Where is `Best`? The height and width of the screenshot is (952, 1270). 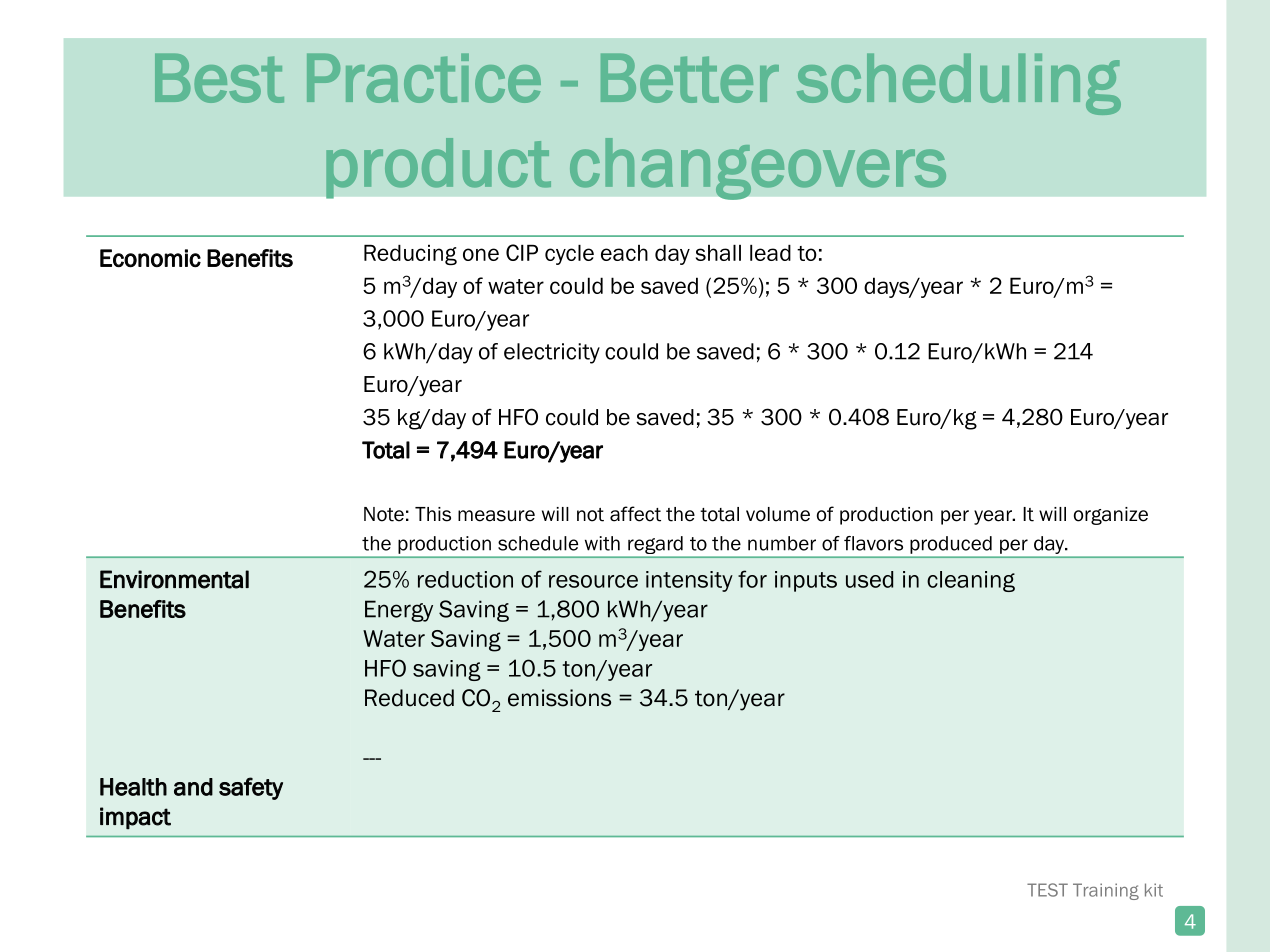
Best is located at coordinates (219, 78).
